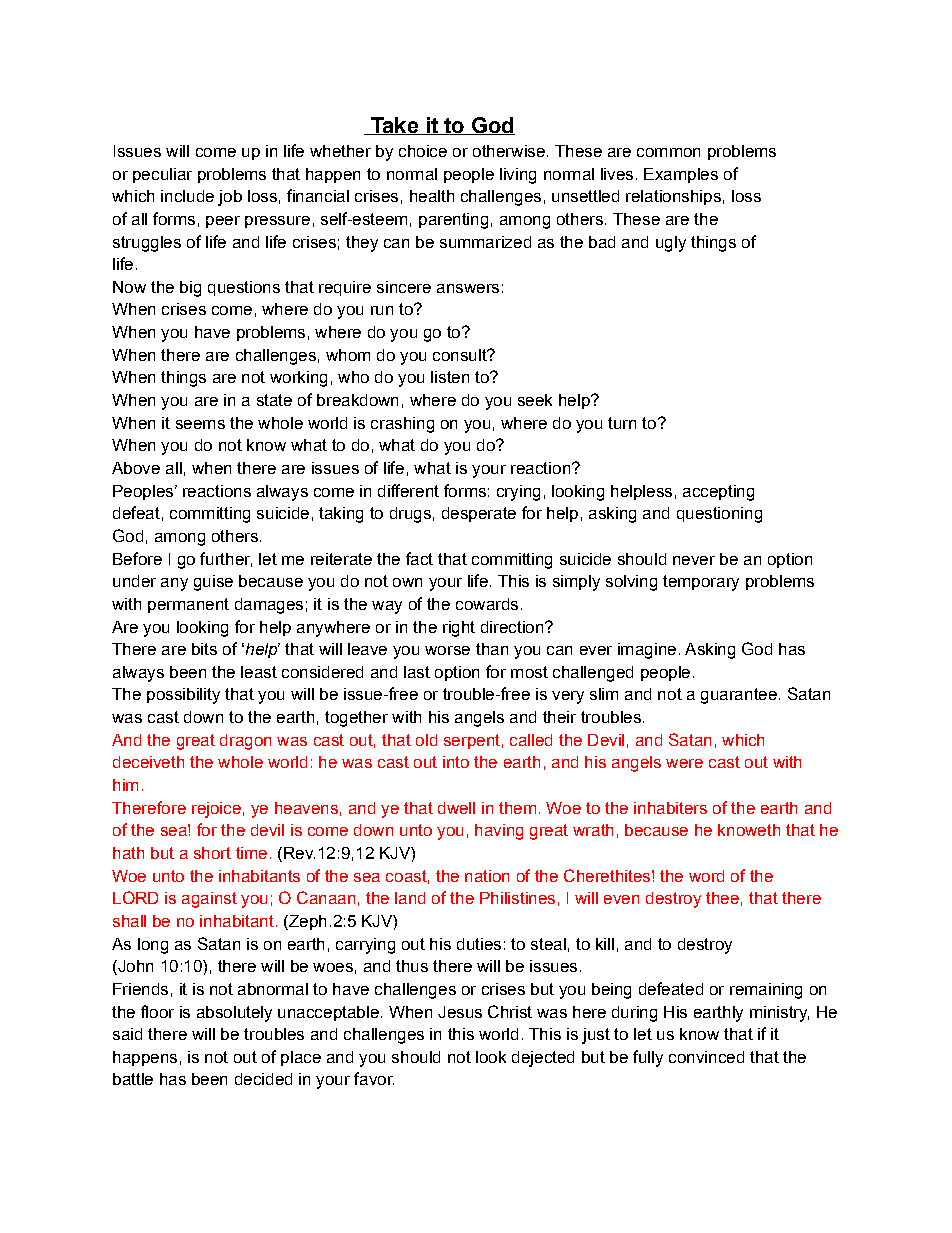 The height and width of the document is (1233, 952). What do you see at coordinates (423, 151) in the document?
I see `choice` at bounding box center [423, 151].
